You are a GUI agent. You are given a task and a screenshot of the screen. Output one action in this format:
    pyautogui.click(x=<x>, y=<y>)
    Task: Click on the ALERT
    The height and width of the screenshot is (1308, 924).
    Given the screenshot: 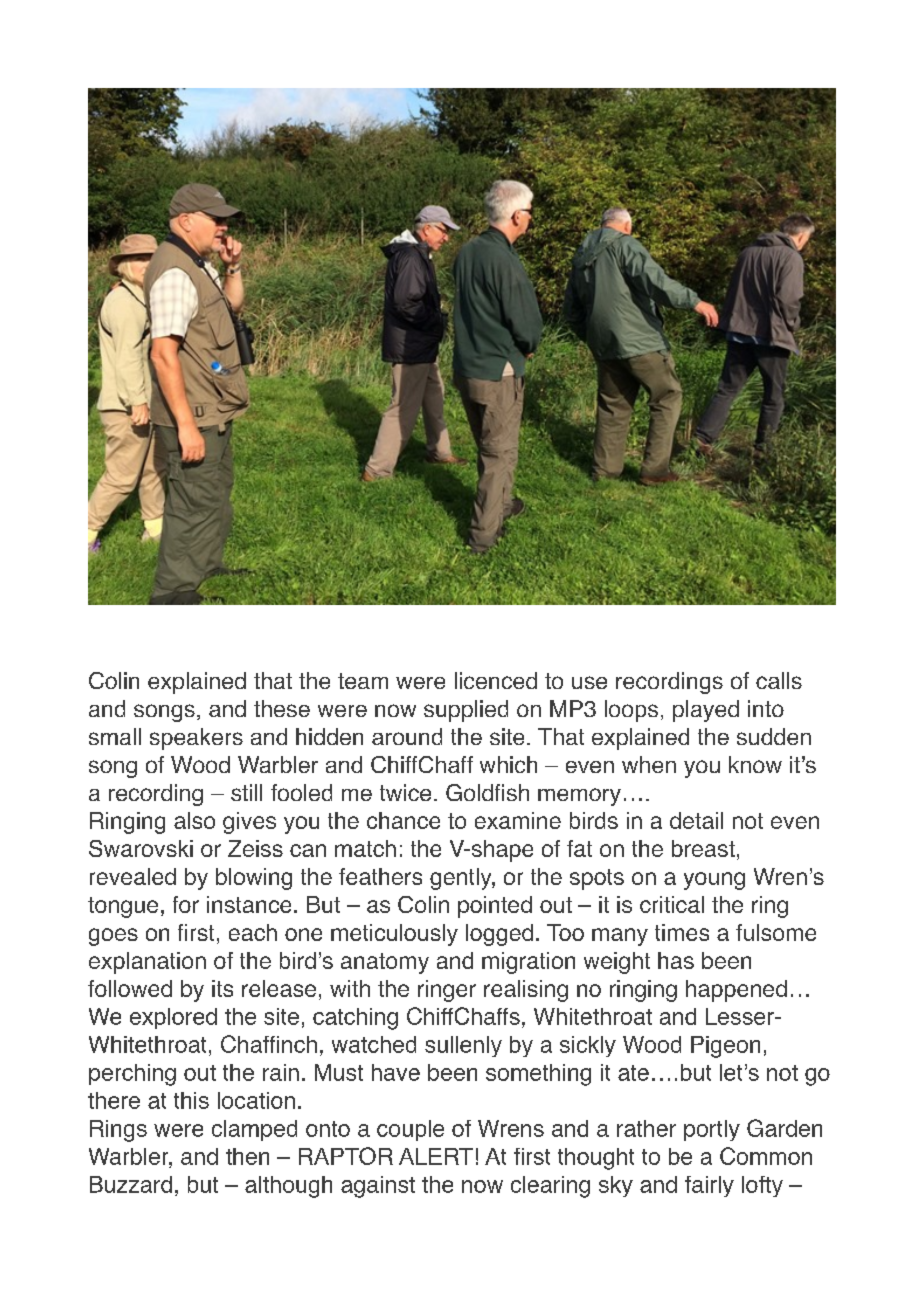 What is the action you would take?
    pyautogui.click(x=436, y=1156)
